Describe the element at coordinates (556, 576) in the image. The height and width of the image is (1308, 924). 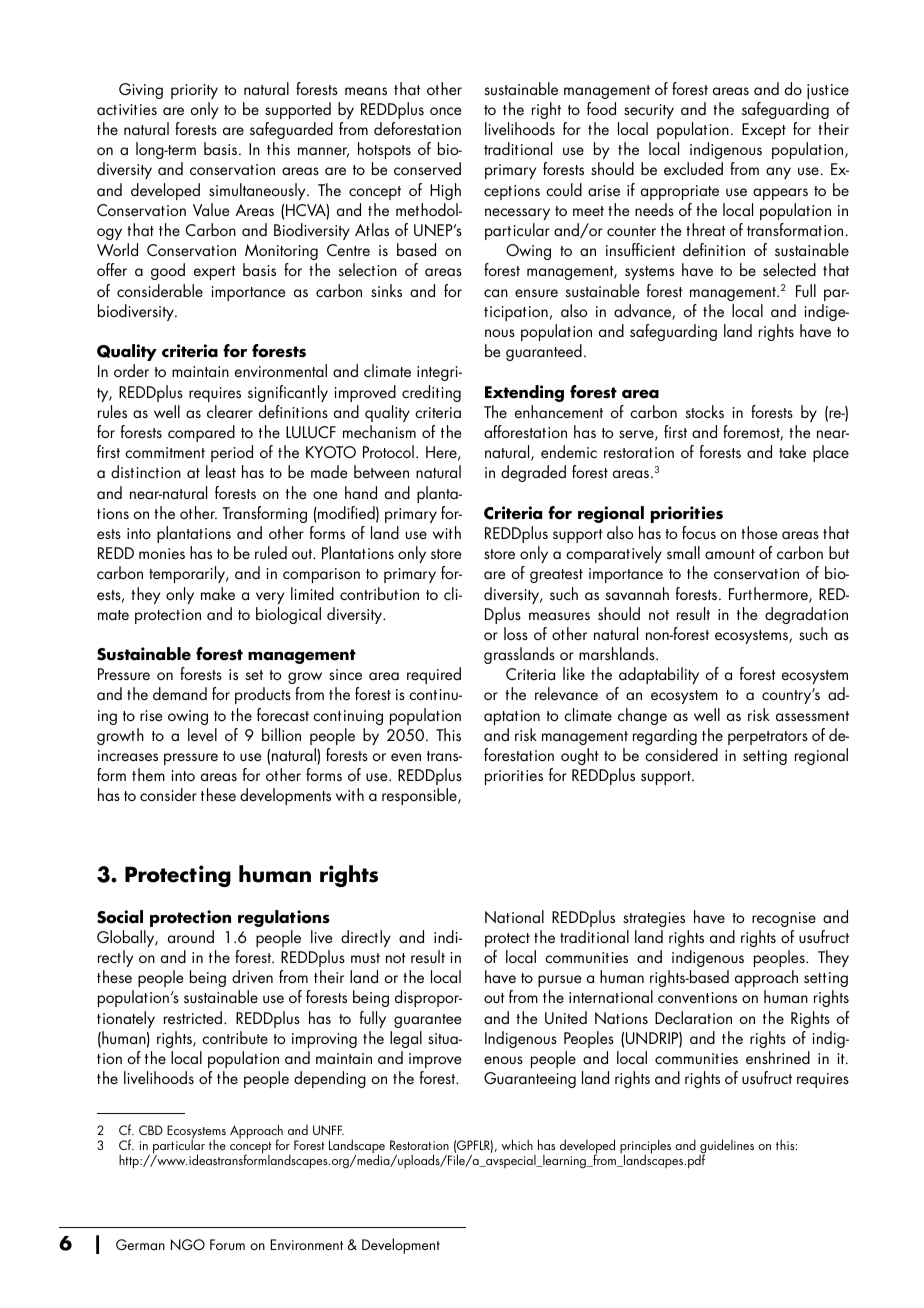
I see `greatest` at that location.
